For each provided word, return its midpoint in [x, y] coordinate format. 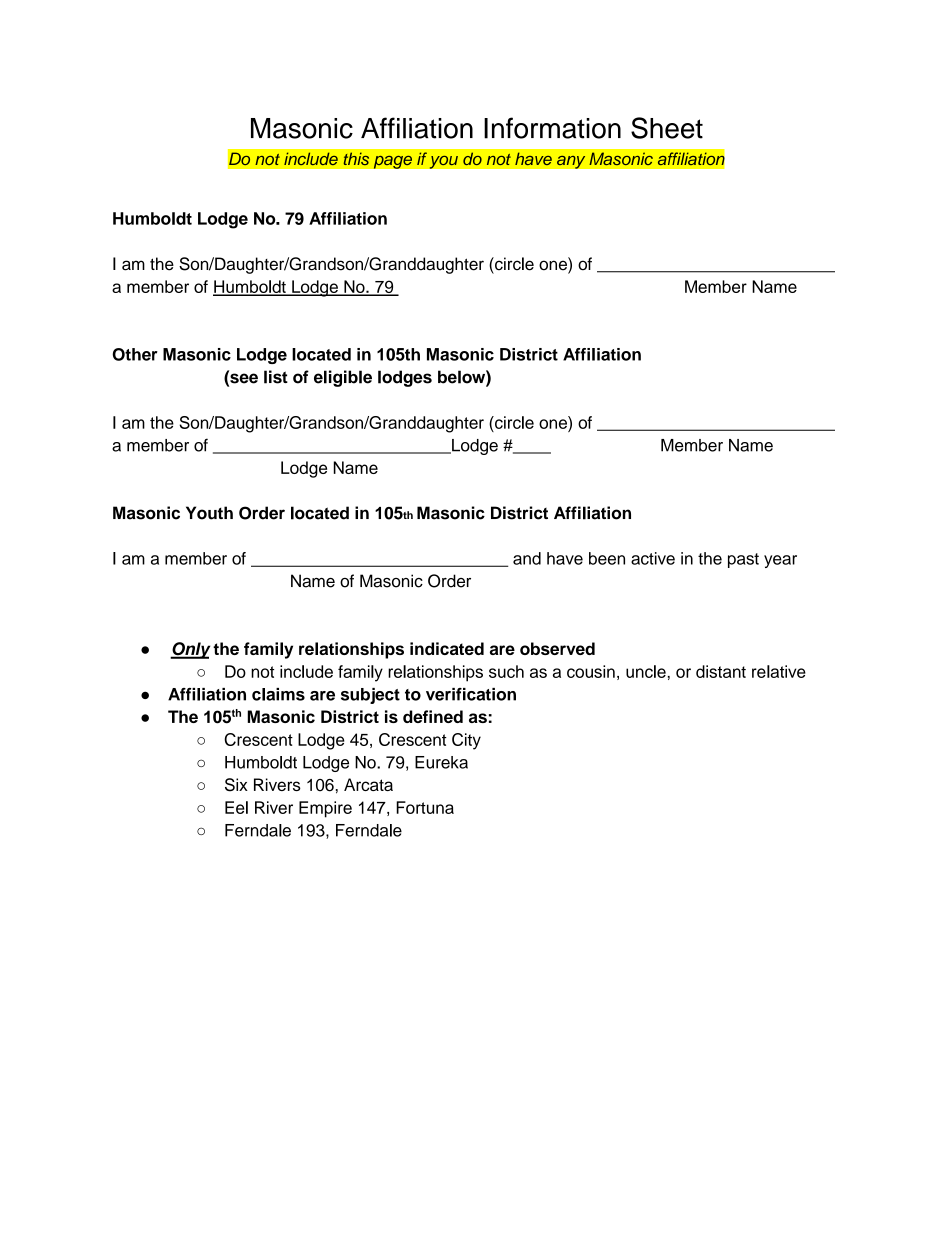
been [607, 558]
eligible [343, 378]
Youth [209, 513]
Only [190, 650]
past [743, 560]
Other [135, 354]
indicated [447, 648]
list [276, 377]
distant [721, 671]
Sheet [667, 128]
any [571, 162]
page [392, 162]
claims [278, 694]
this [356, 159]
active [653, 558]
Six [236, 785]
